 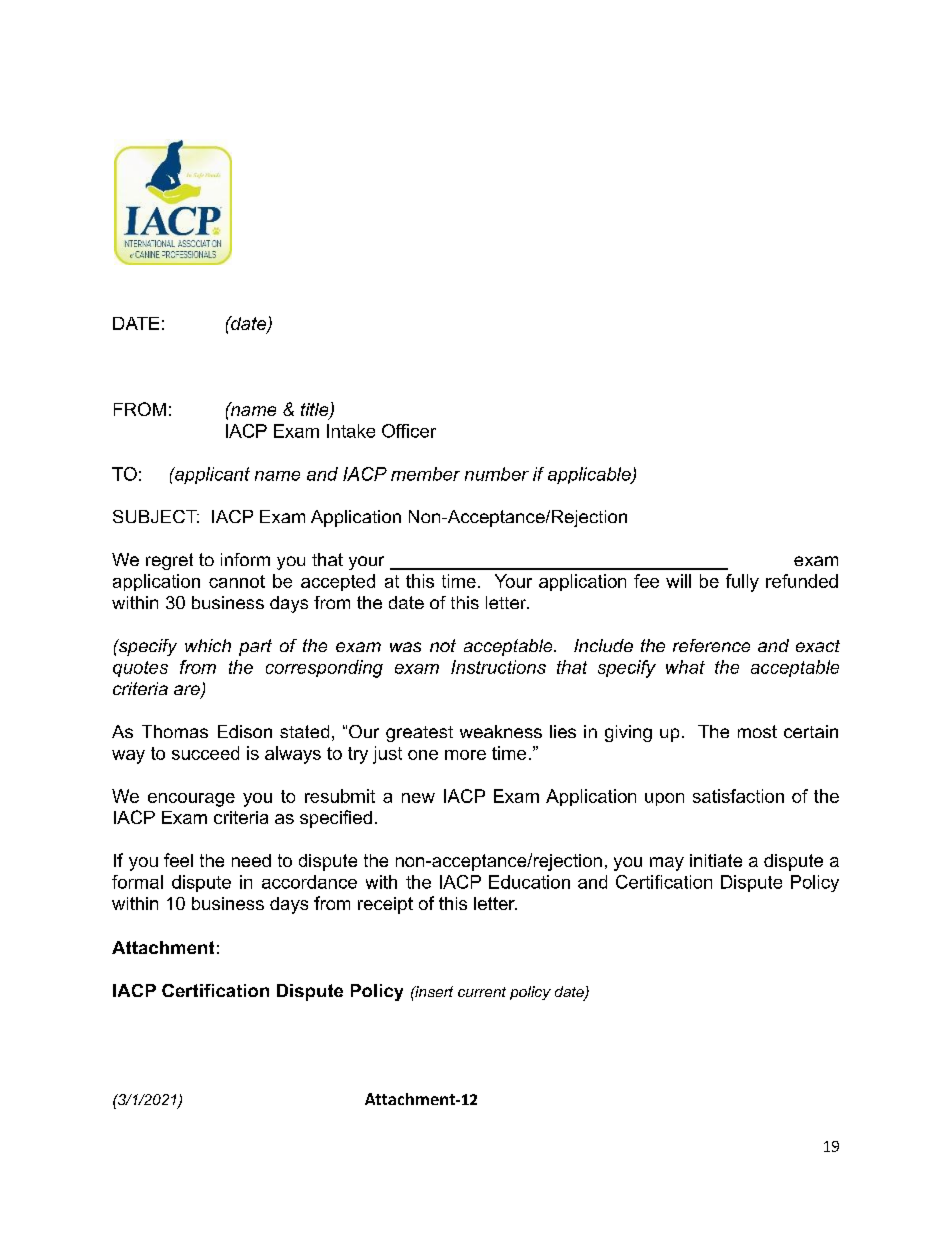 What do you see at coordinates (716, 860) in the screenshot?
I see `initiate` at bounding box center [716, 860].
